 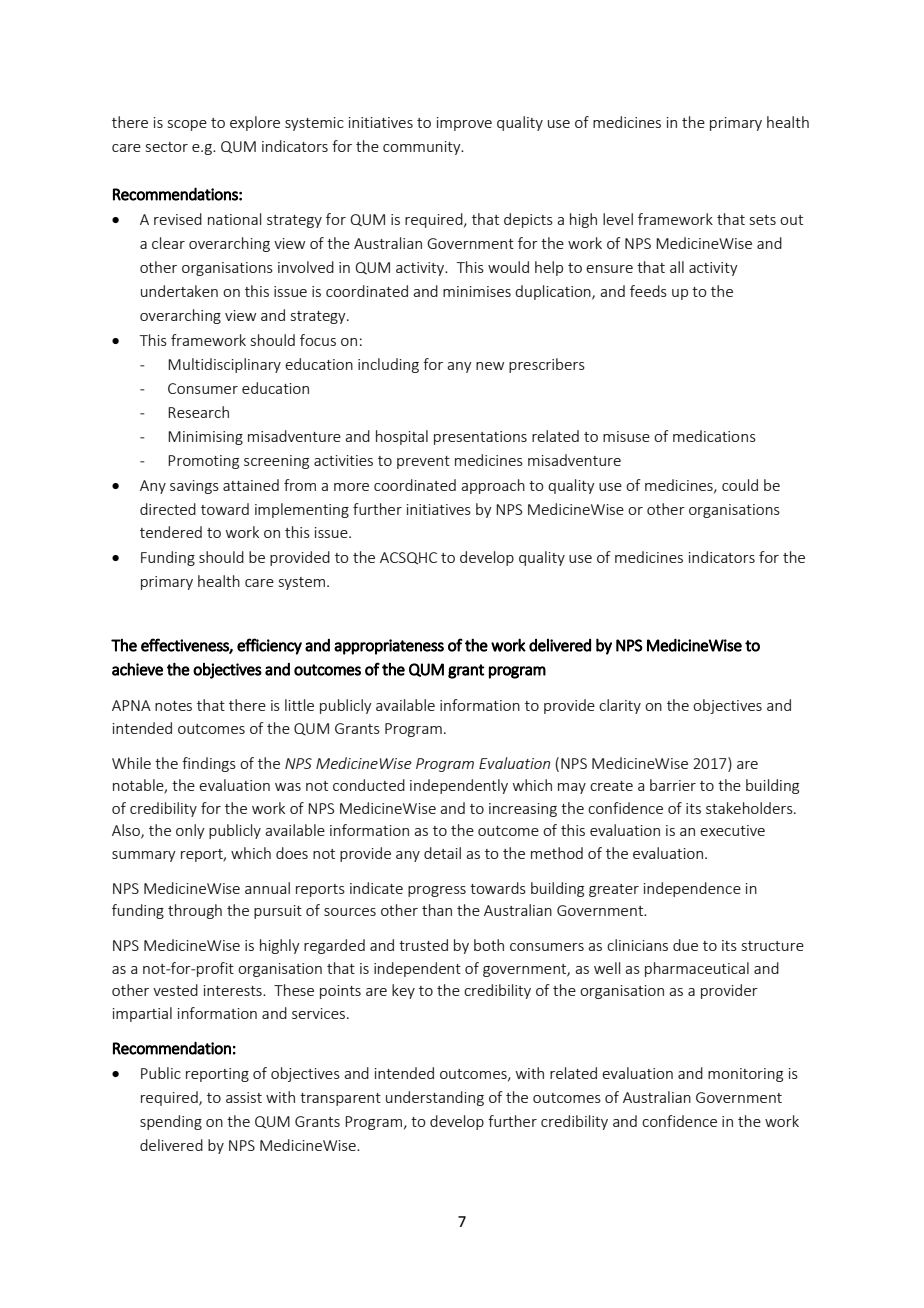 What do you see at coordinates (190, 831) in the page?
I see `only` at bounding box center [190, 831].
